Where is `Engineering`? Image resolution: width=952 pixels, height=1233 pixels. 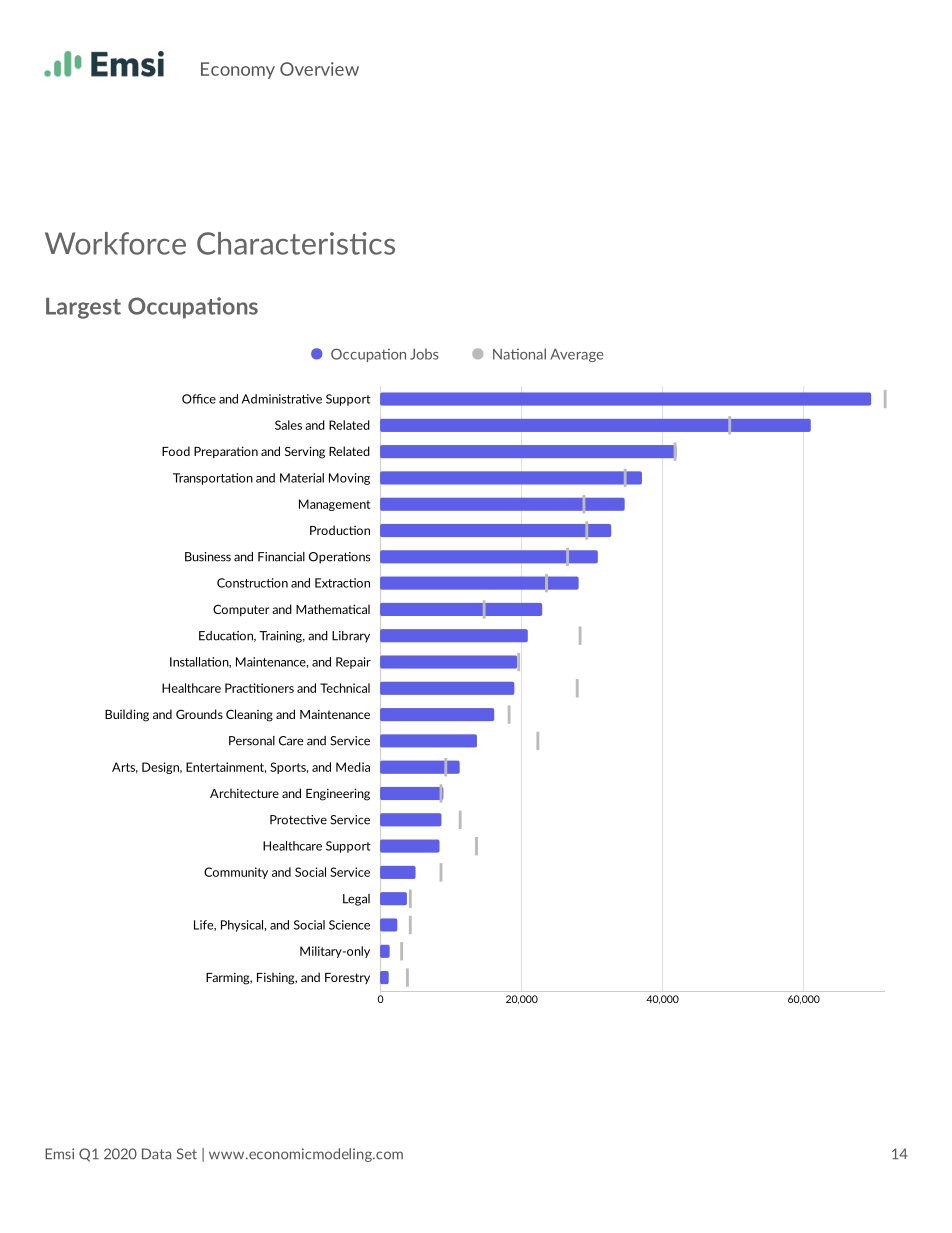
Engineering is located at coordinates (338, 794).
